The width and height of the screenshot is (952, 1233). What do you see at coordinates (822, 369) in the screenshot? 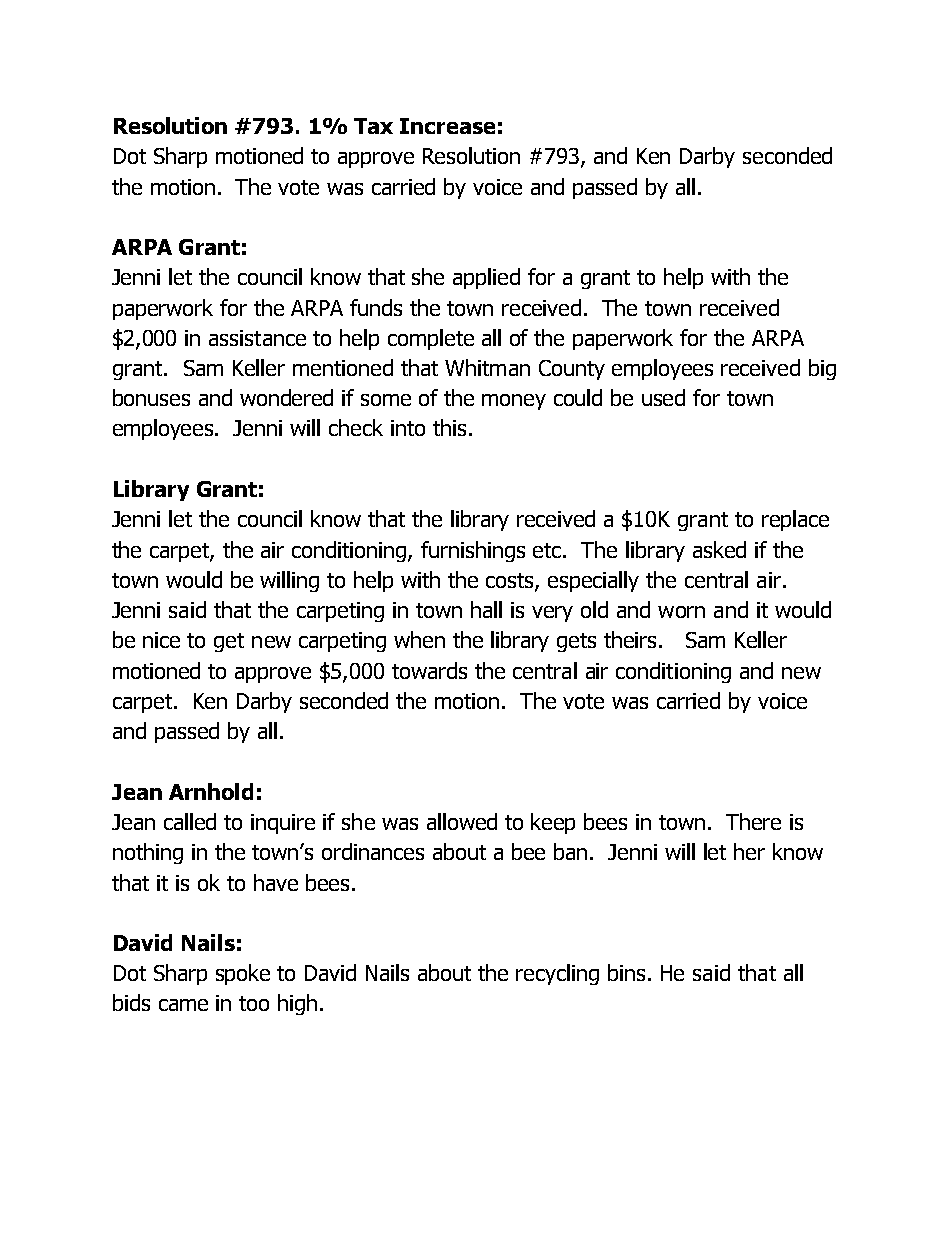
I see `big` at bounding box center [822, 369].
